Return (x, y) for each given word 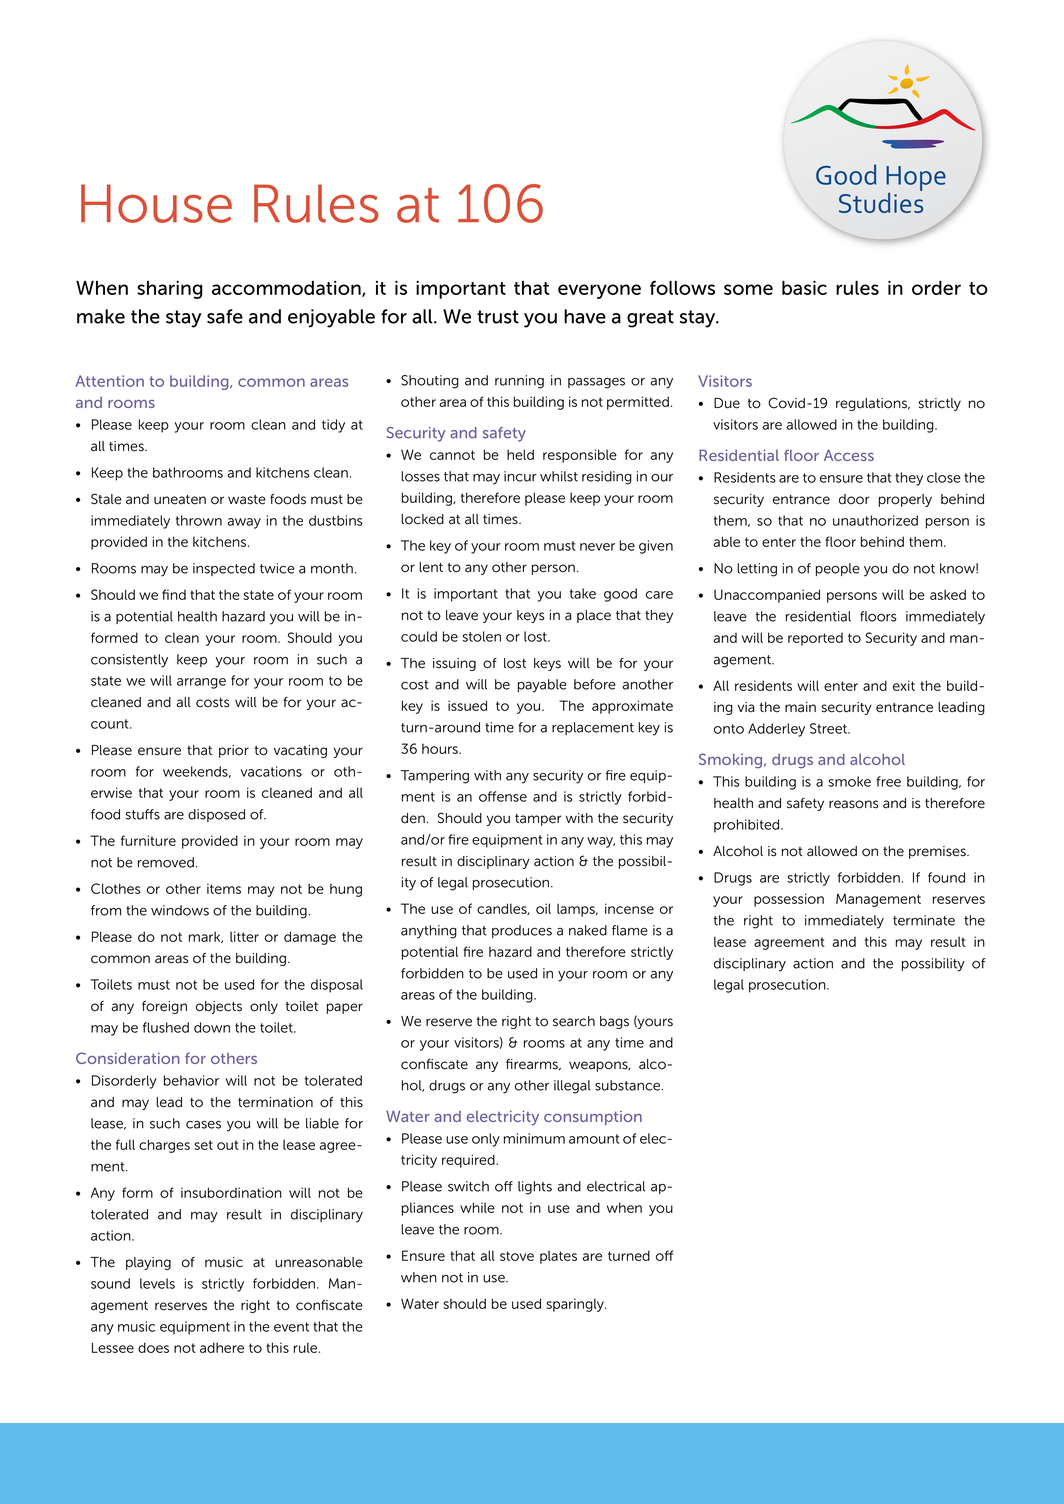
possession (789, 900)
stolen (481, 636)
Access (849, 455)
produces (522, 931)
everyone (599, 291)
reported (815, 639)
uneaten (180, 500)
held (520, 454)
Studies (881, 201)
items (224, 888)
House (156, 203)
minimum (534, 1138)
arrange (201, 683)
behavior (191, 1080)
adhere (222, 1347)
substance (629, 1085)
